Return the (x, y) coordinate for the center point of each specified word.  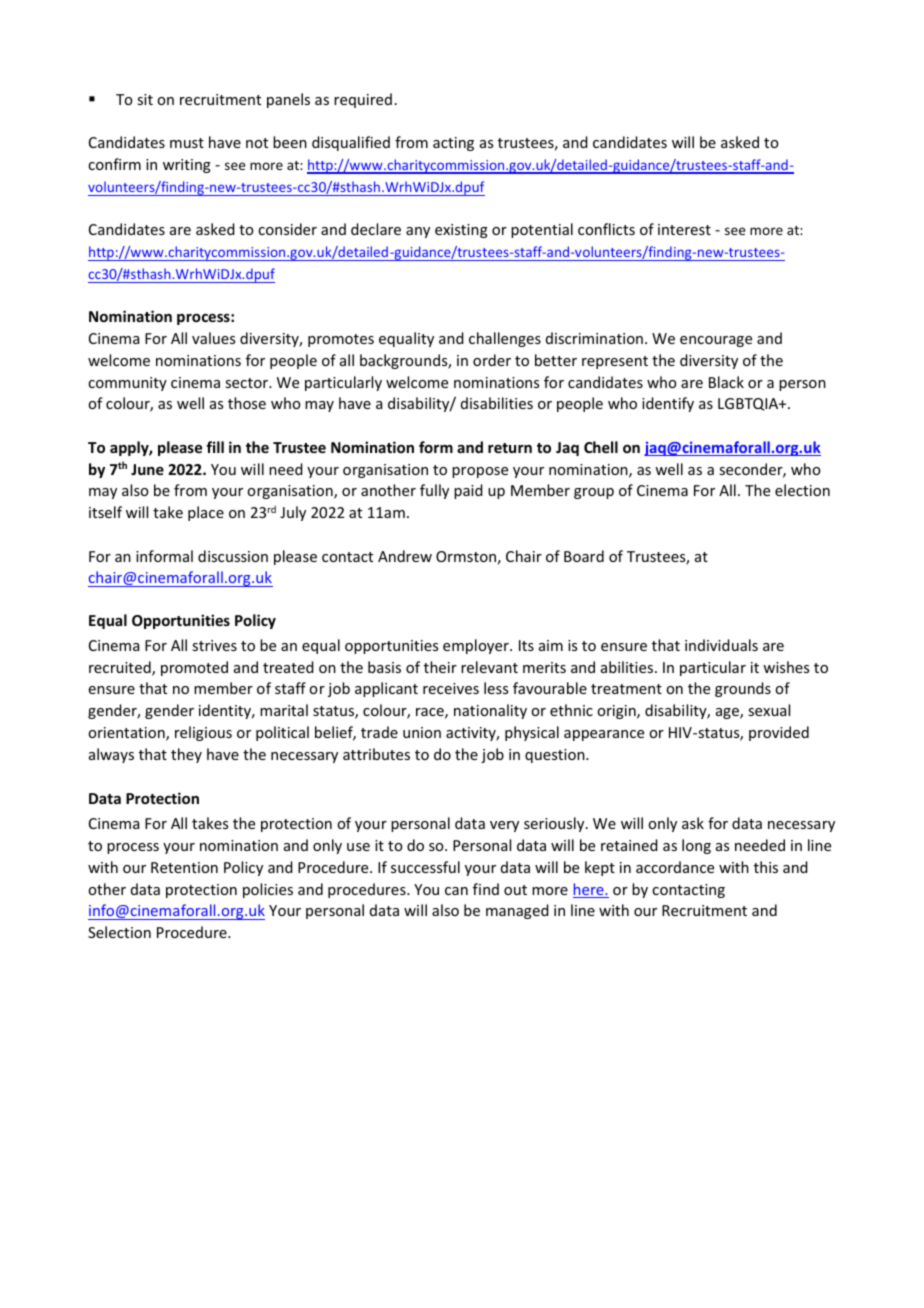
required (363, 100)
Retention (184, 867)
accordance (675, 867)
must (187, 143)
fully (434, 491)
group (594, 493)
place (206, 513)
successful (425, 867)
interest (684, 229)
